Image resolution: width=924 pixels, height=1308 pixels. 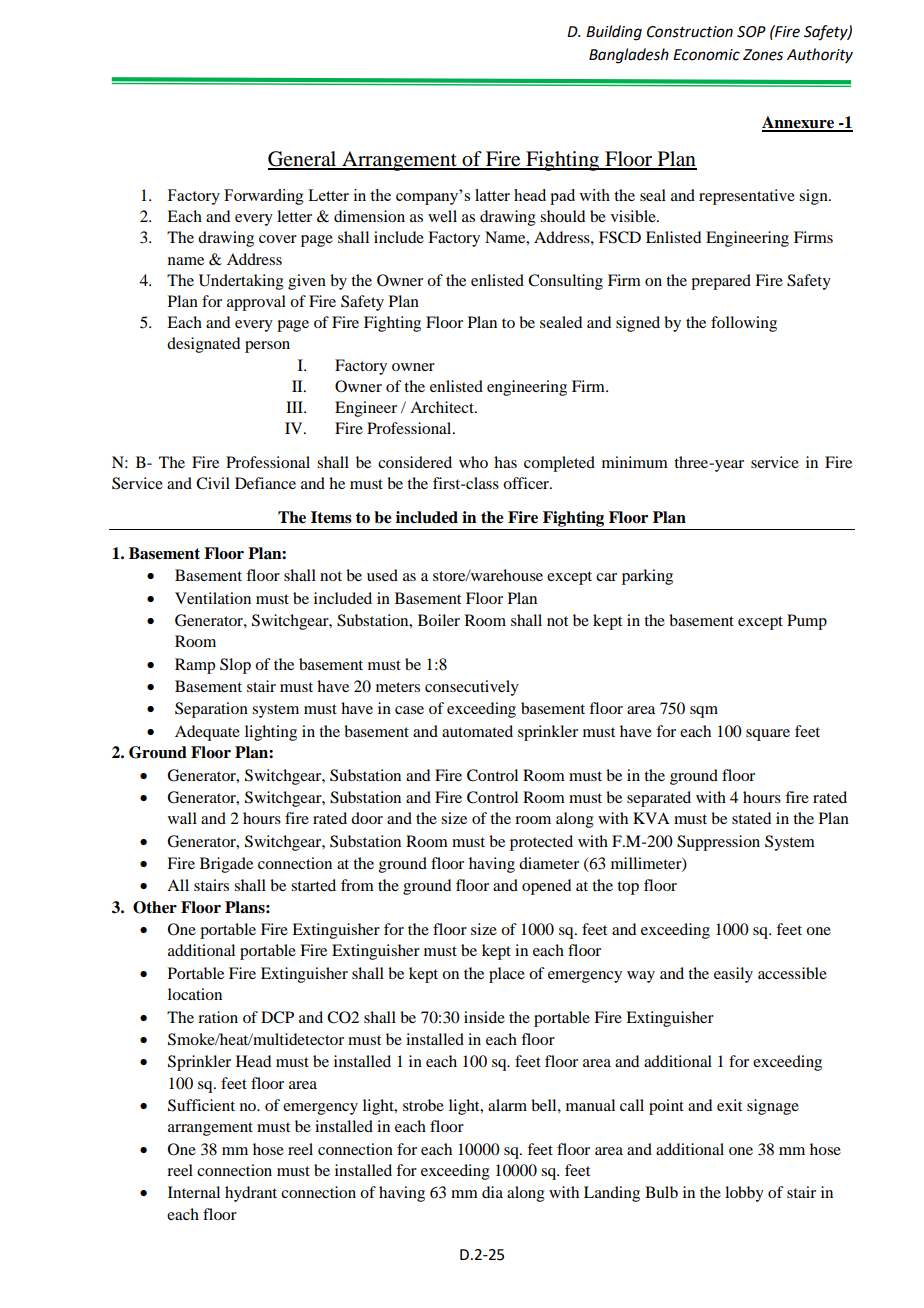 What do you see at coordinates (614, 33) in the screenshot?
I see `Building` at bounding box center [614, 33].
